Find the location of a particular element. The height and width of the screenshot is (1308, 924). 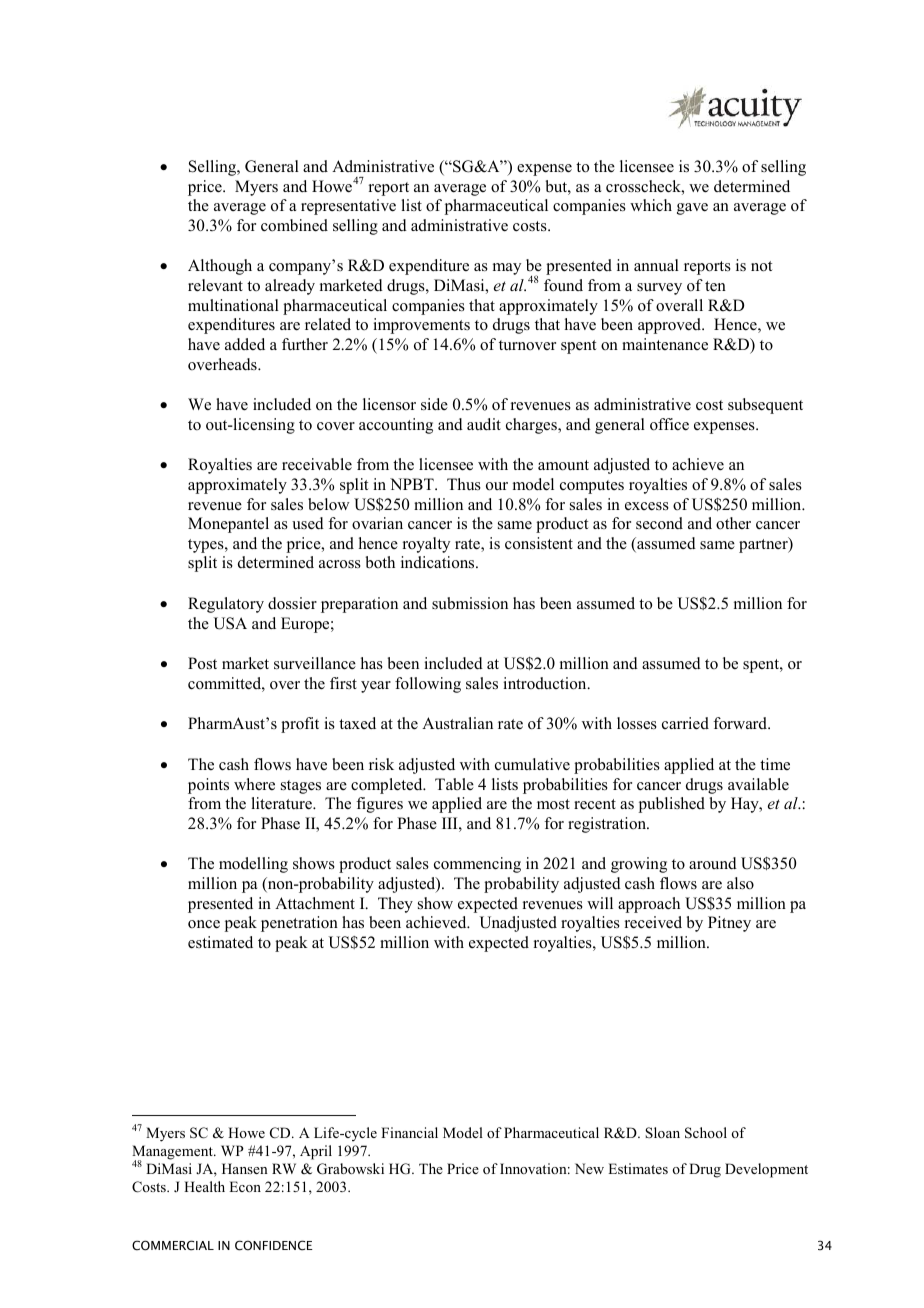

may is located at coordinates (507, 269).
